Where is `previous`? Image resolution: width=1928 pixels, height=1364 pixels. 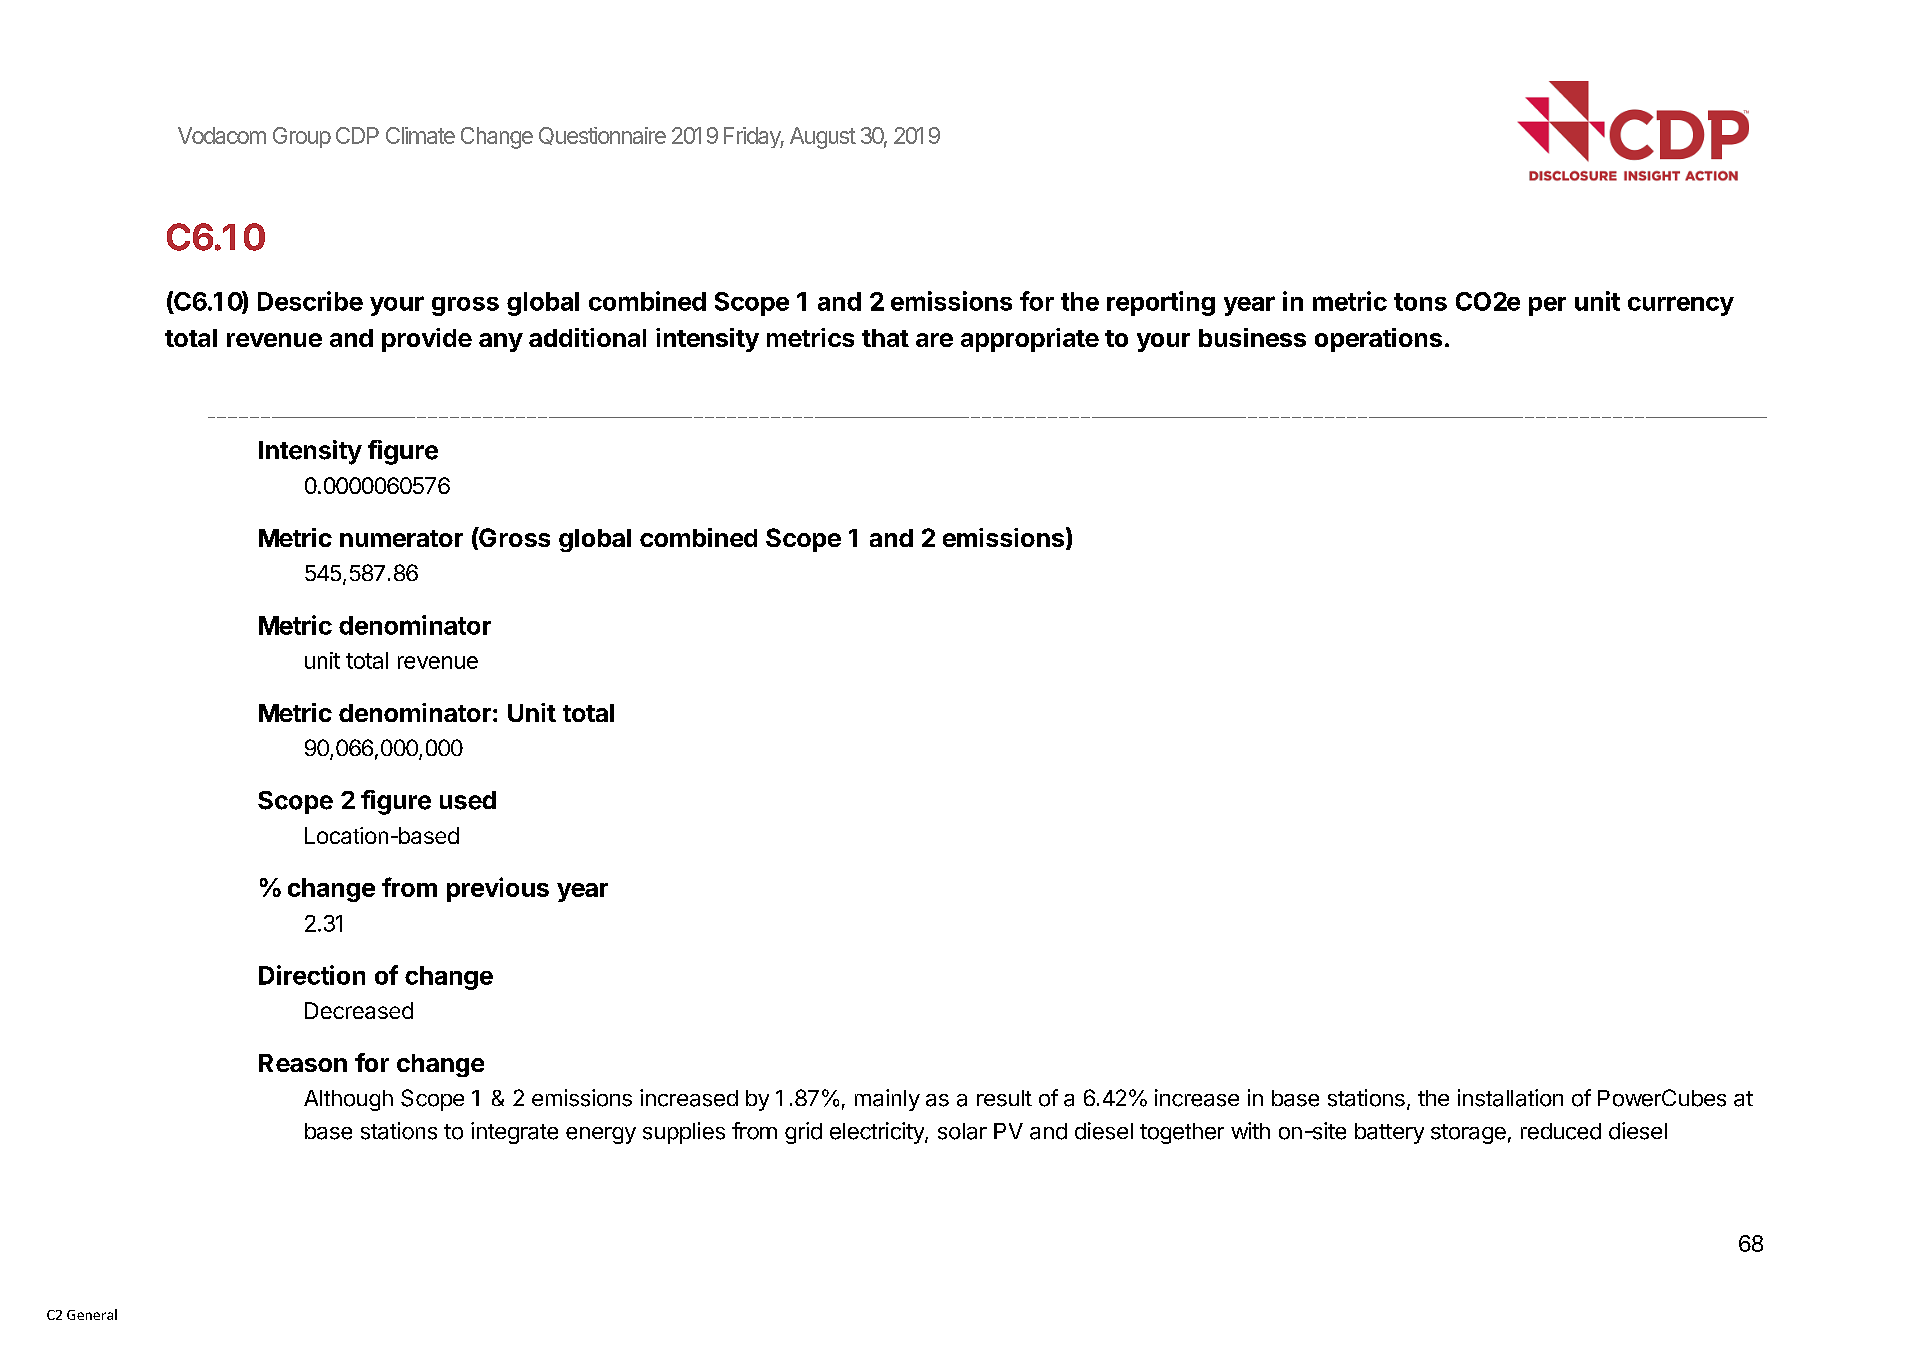
previous is located at coordinates (498, 889).
